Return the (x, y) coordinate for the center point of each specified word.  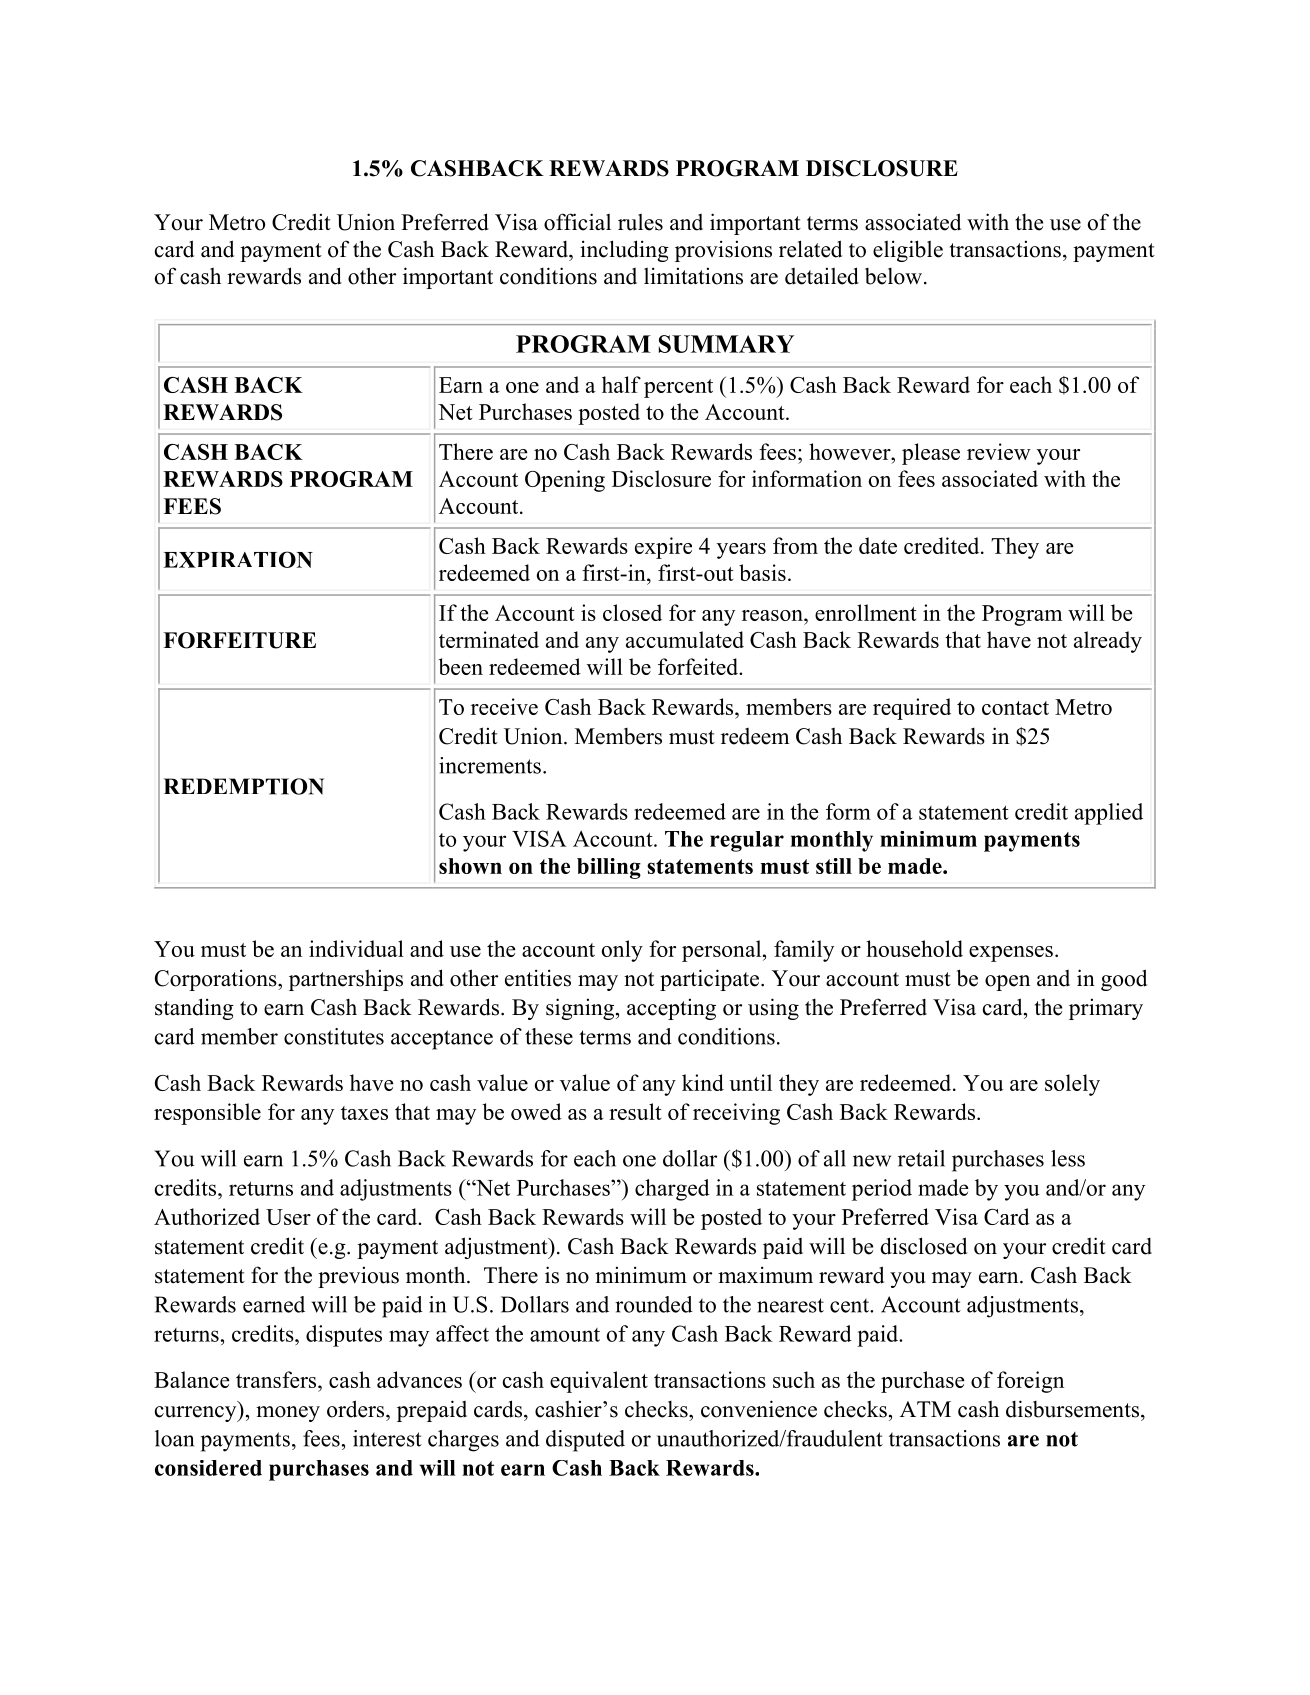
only (622, 951)
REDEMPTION (244, 786)
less (1068, 1158)
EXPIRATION (238, 559)
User (288, 1217)
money (288, 1414)
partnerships (346, 980)
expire (663, 548)
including (624, 251)
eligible (908, 251)
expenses (1011, 954)
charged (672, 1190)
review (999, 451)
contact (1015, 708)
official (577, 222)
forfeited (699, 666)
